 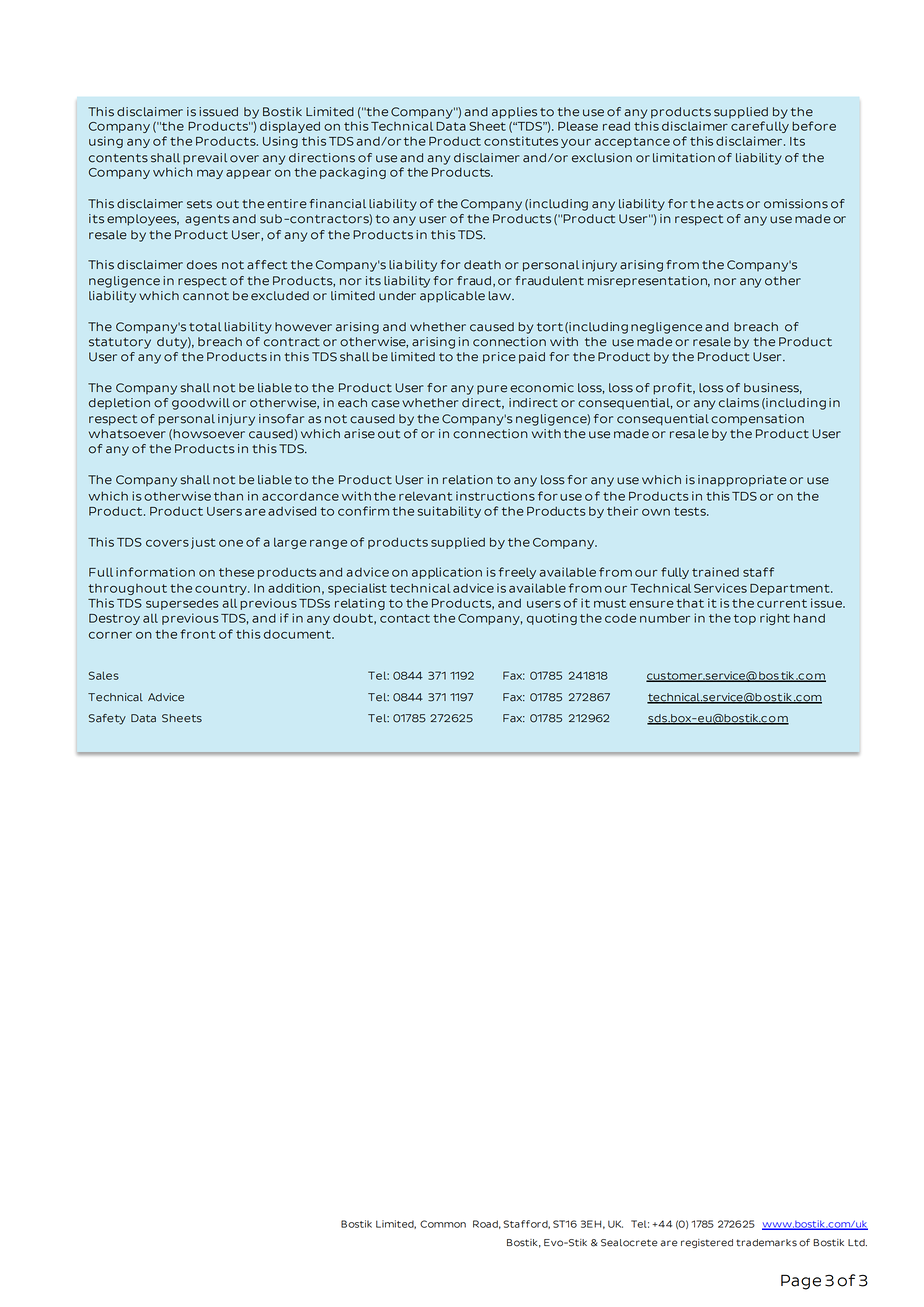 I want to click on inappropriate, so click(x=742, y=481).
